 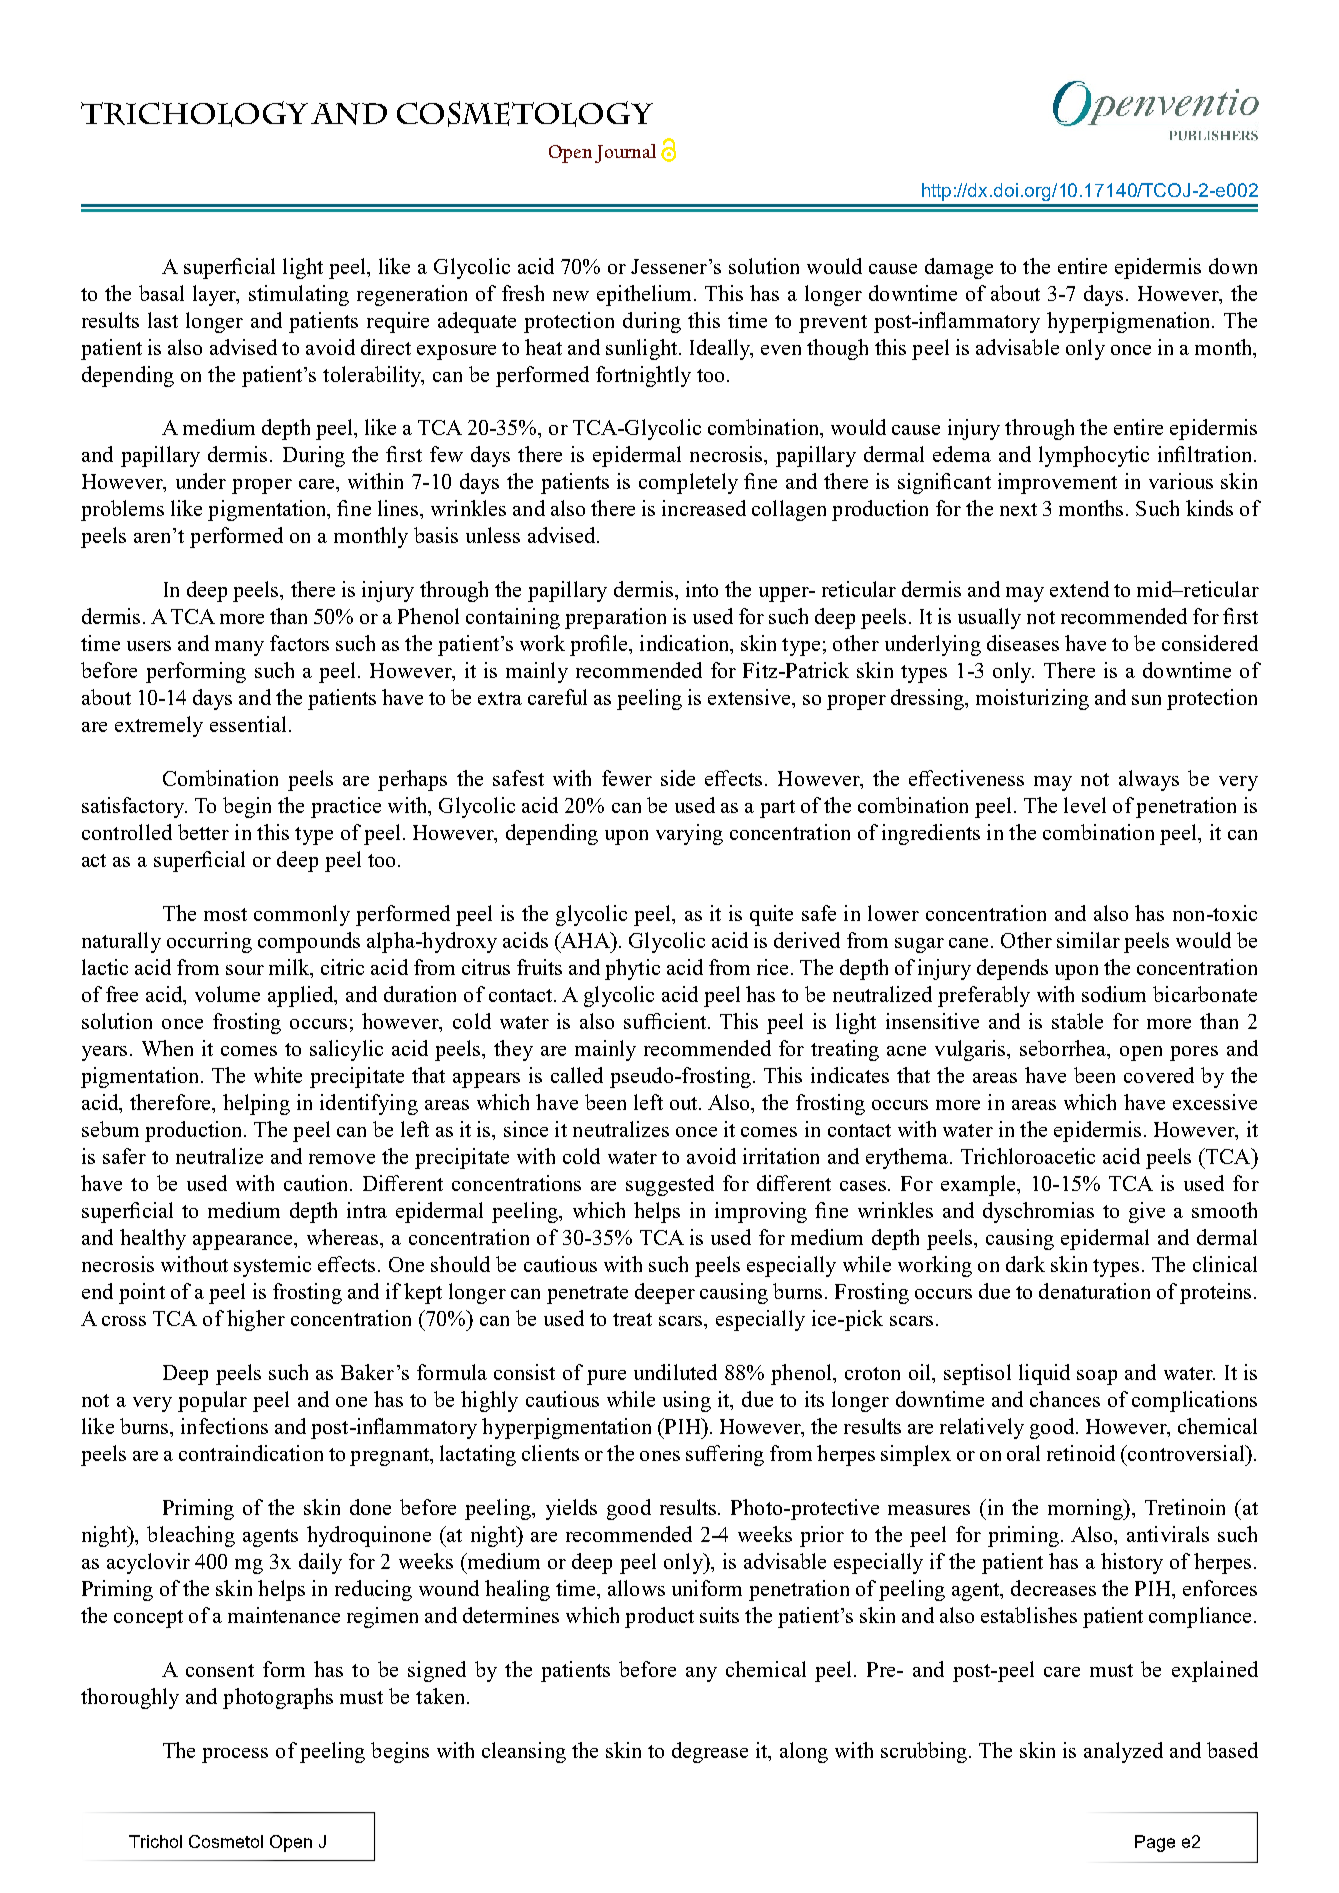 What do you see at coordinates (959, 268) in the document?
I see `damage` at bounding box center [959, 268].
